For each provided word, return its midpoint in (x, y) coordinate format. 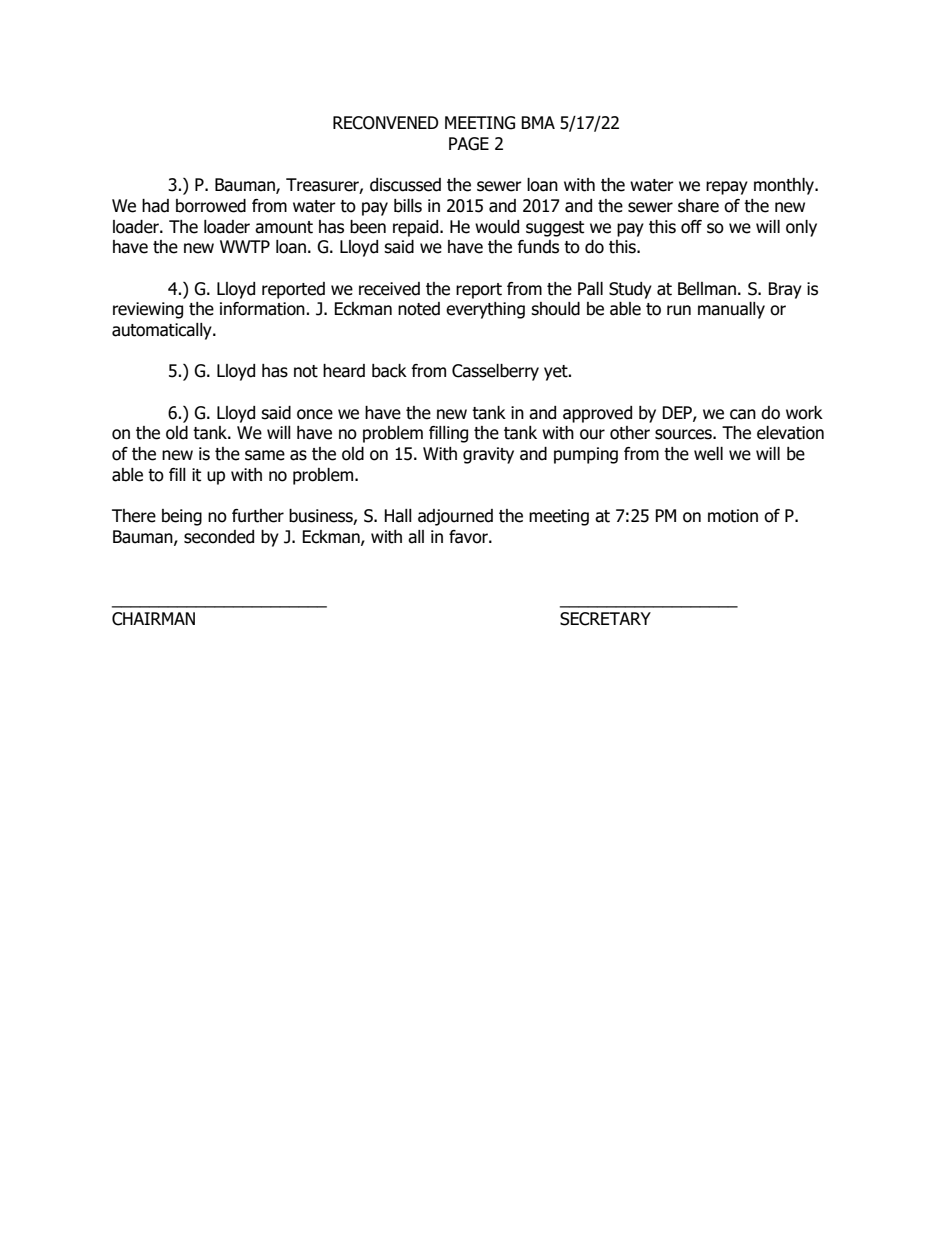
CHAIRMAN (153, 619)
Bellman (707, 289)
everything (485, 310)
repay (727, 188)
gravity (488, 455)
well (708, 454)
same (265, 455)
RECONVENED (386, 123)
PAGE (469, 144)
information (263, 309)
